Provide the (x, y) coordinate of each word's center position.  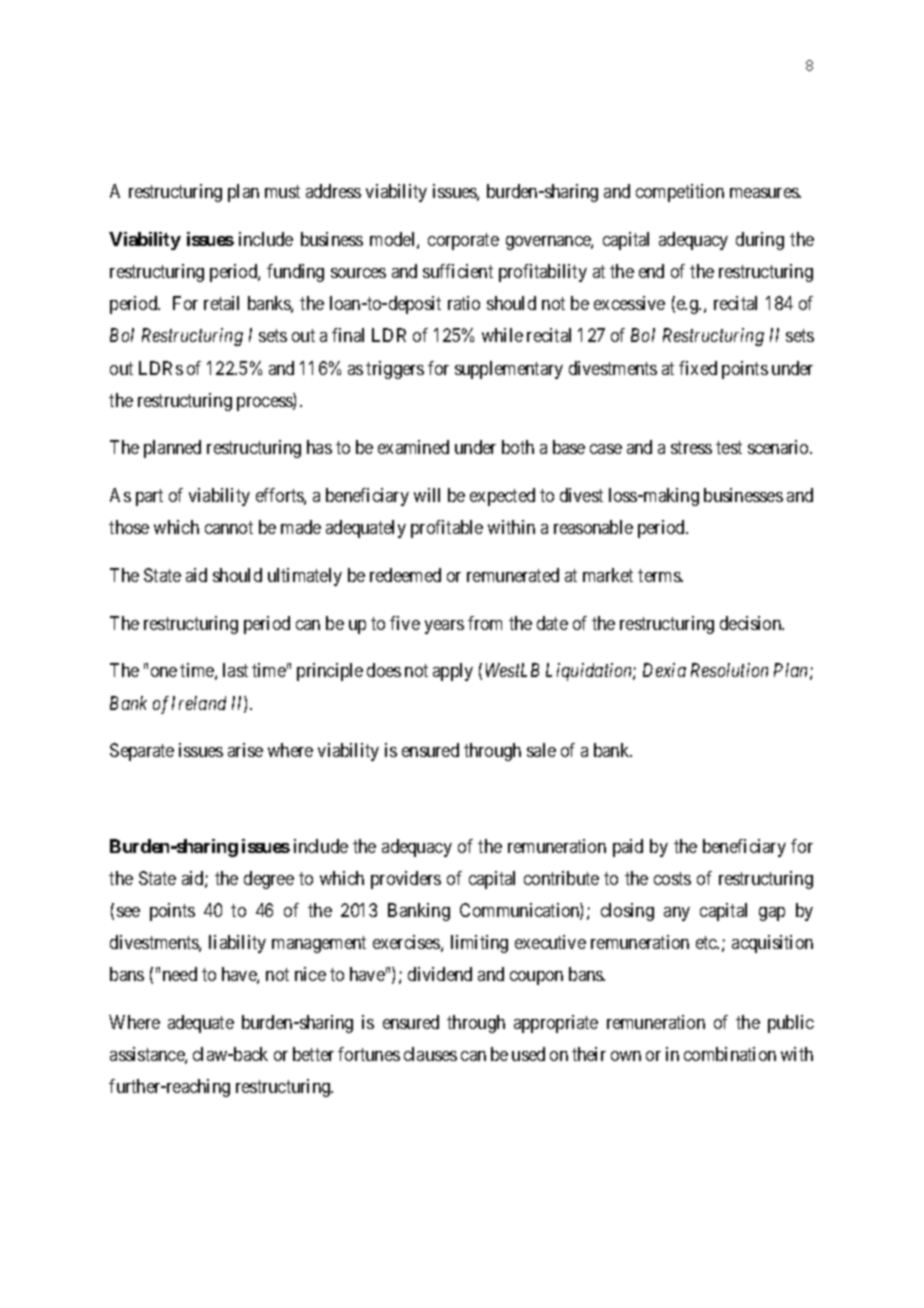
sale (541, 750)
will (427, 495)
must (282, 192)
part (149, 497)
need (180, 974)
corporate (463, 241)
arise (245, 750)
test (729, 448)
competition (680, 193)
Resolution (729, 670)
